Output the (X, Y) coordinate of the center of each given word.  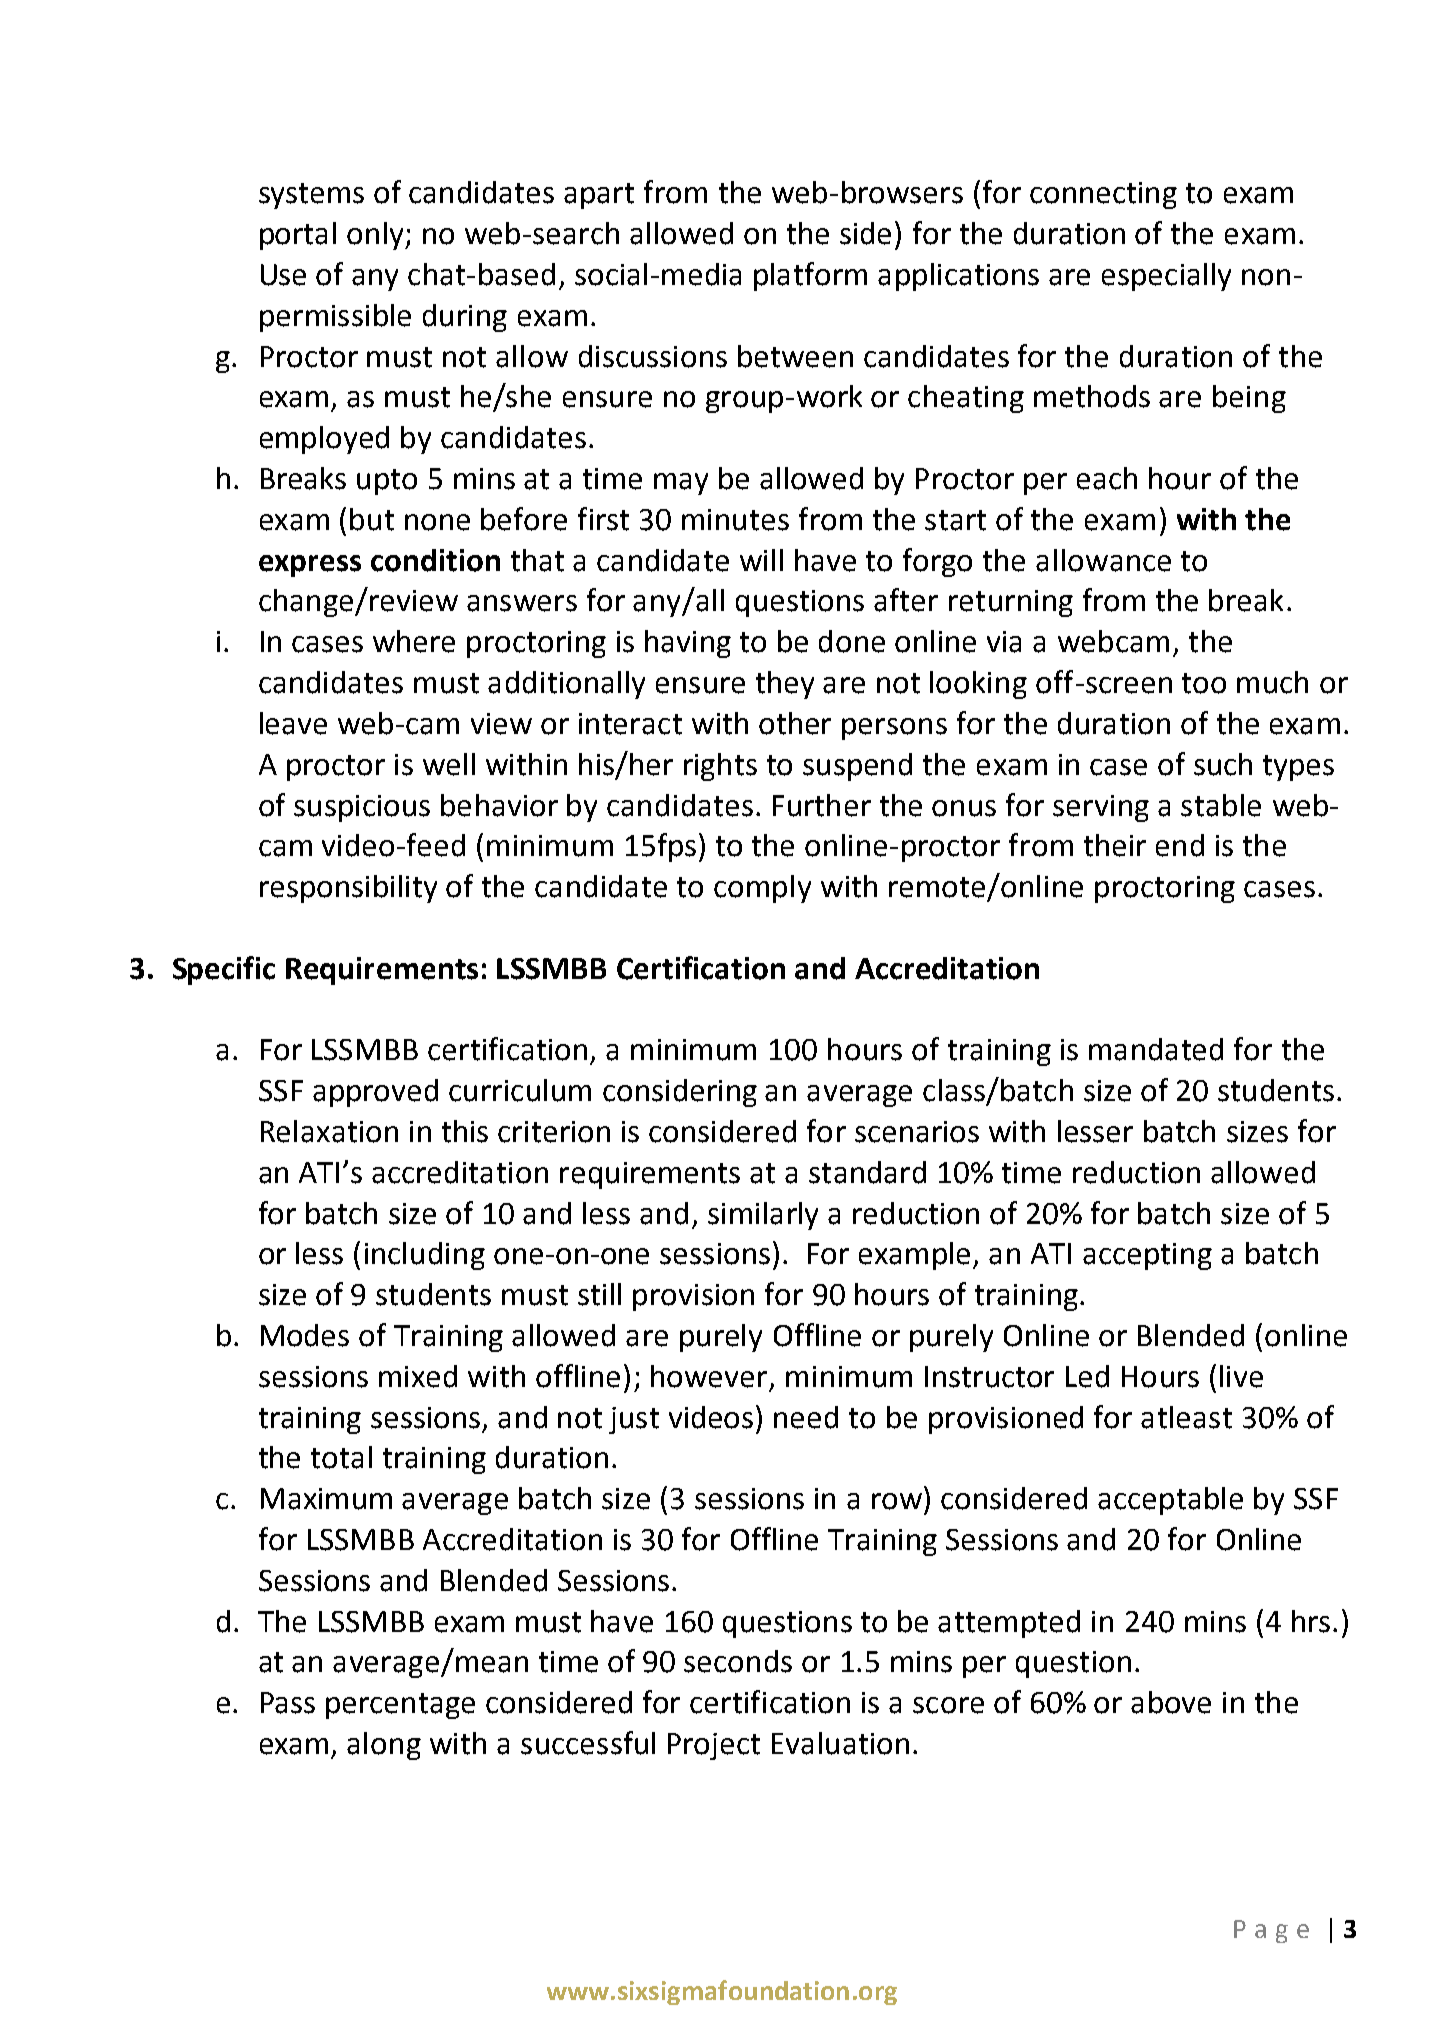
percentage (400, 1706)
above (1171, 1702)
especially (1166, 277)
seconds (738, 1661)
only (376, 236)
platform (810, 276)
